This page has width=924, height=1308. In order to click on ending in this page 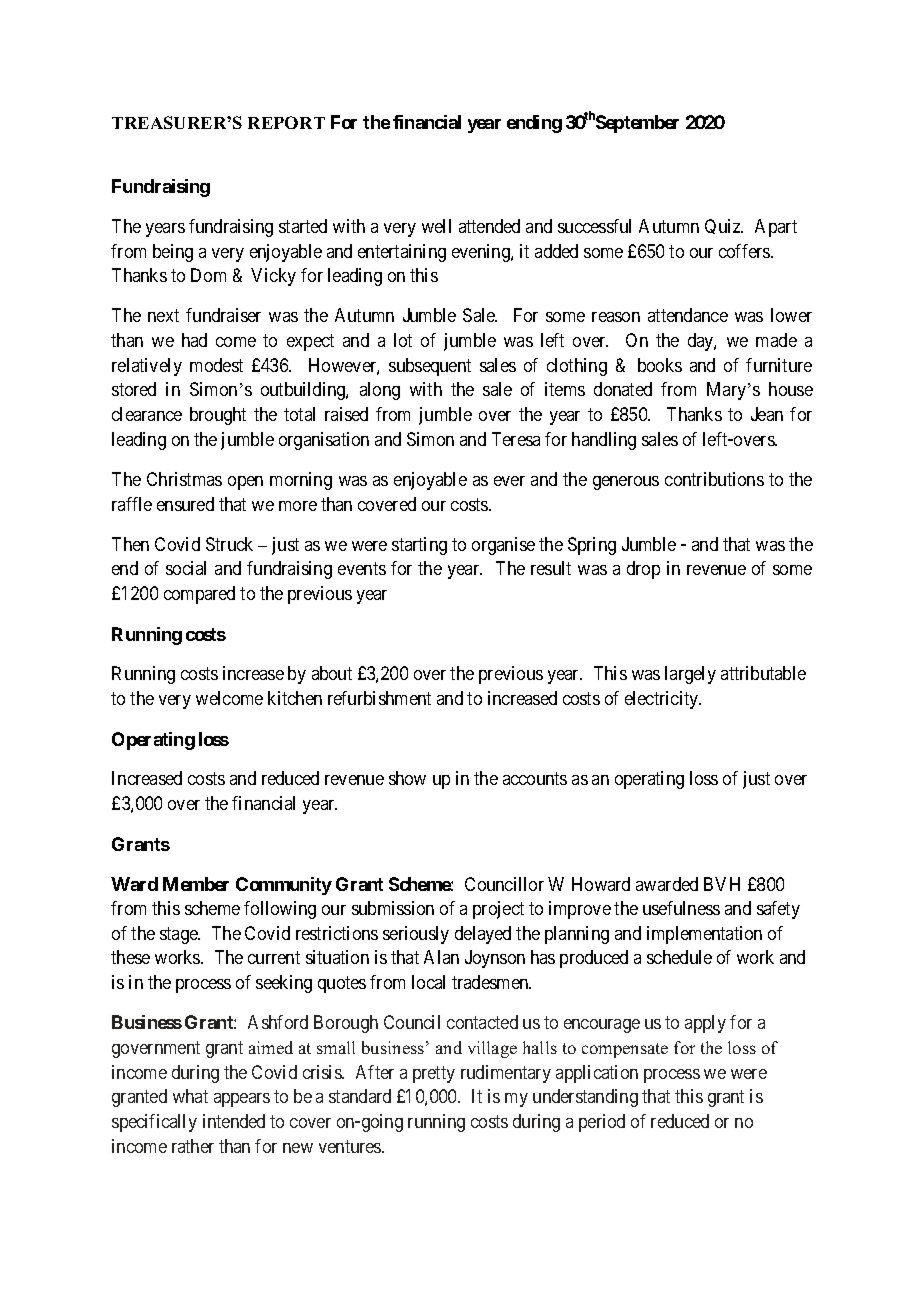, I will do `click(534, 124)`.
